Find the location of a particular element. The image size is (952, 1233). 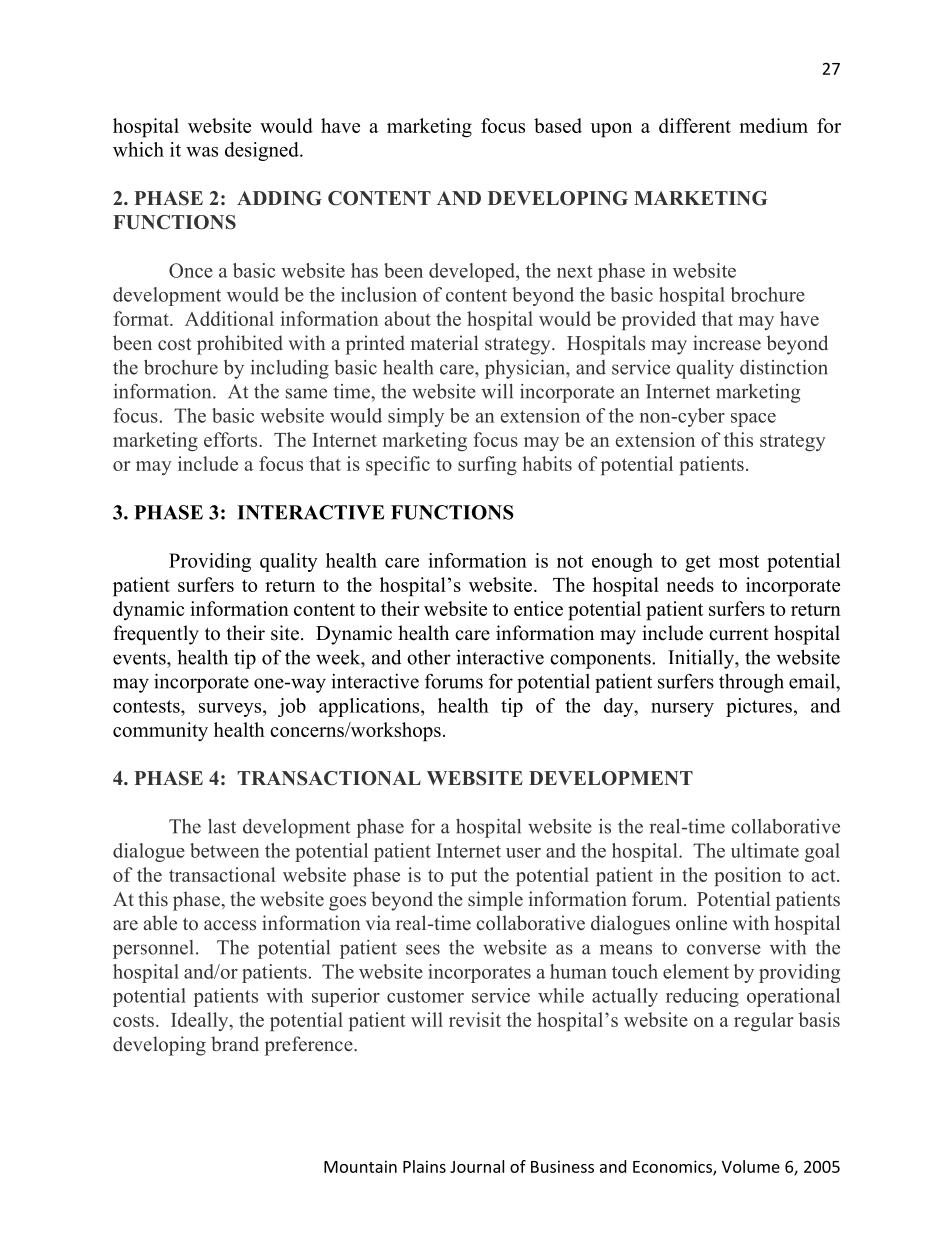

medium is located at coordinates (773, 125).
